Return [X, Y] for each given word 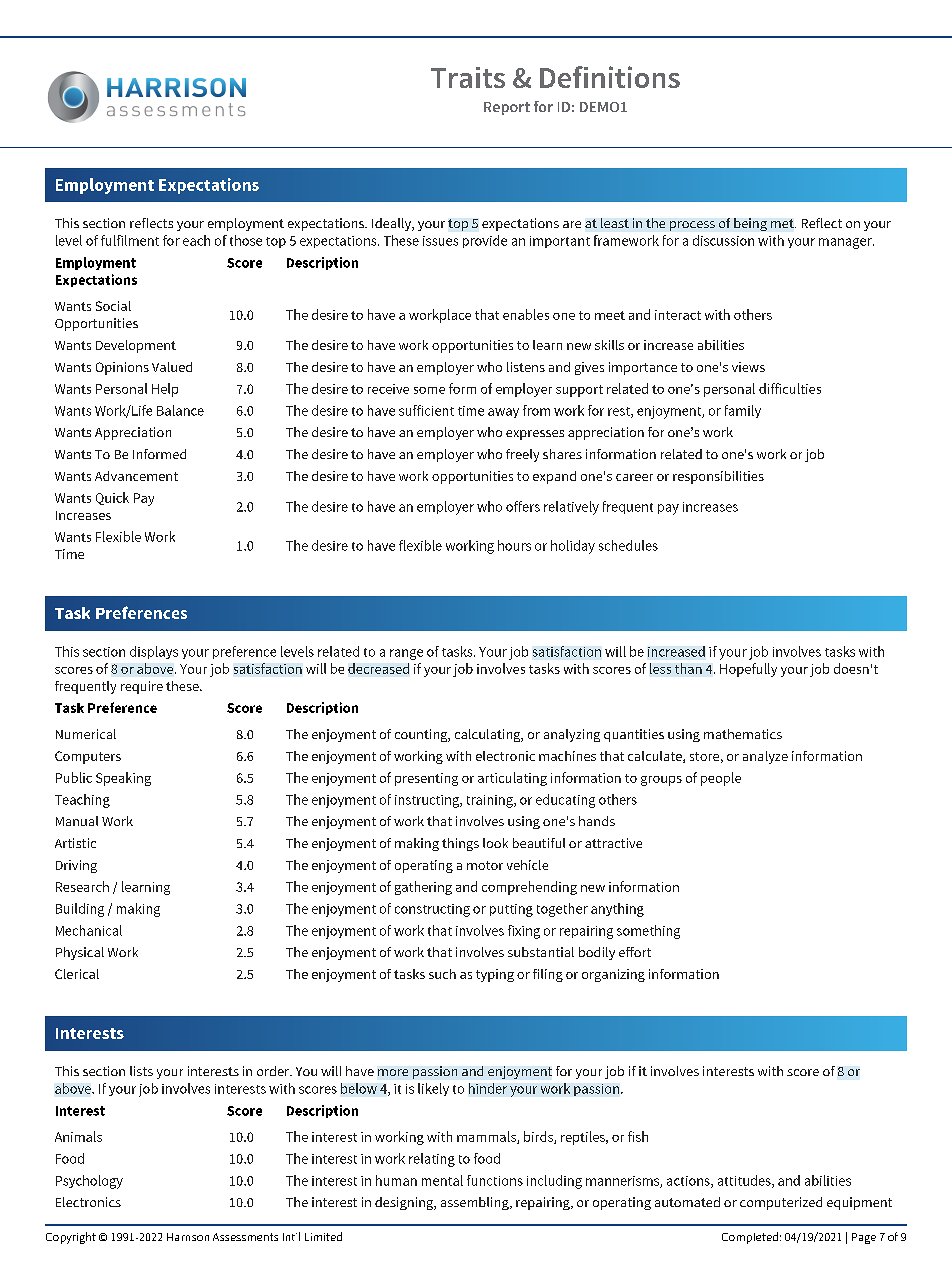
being [750, 224]
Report [507, 108]
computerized [781, 1203]
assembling [476, 1203]
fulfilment [130, 240]
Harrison [188, 1237]
